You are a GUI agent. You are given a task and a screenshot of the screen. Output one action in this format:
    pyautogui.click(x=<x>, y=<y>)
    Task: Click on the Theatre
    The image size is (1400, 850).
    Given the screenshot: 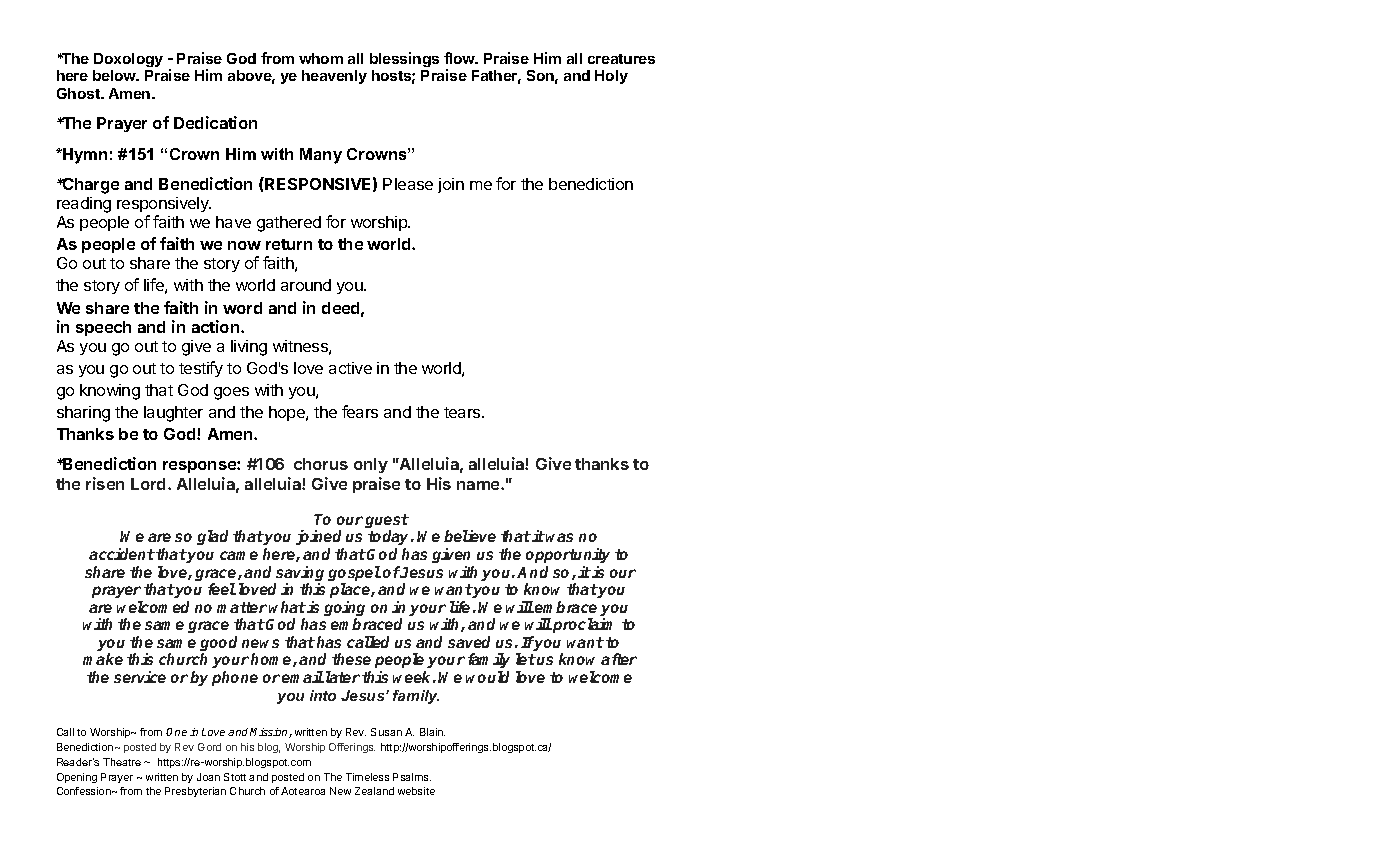 What is the action you would take?
    pyautogui.click(x=122, y=762)
